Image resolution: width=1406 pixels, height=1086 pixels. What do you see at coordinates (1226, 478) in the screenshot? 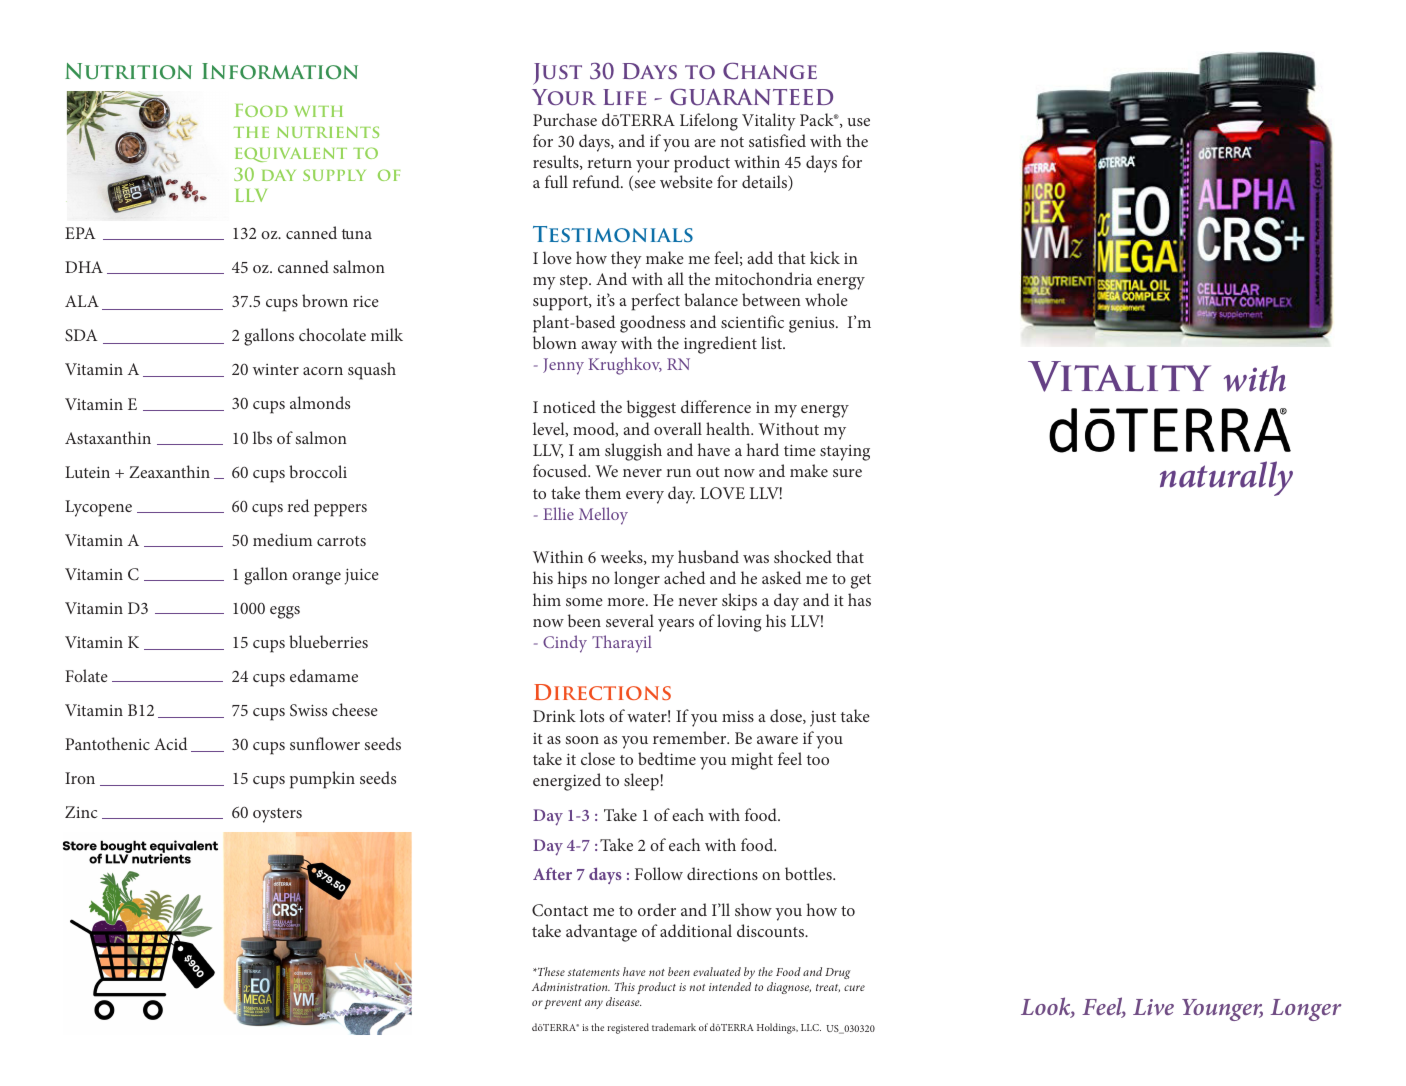
I see `naturally` at bounding box center [1226, 478].
